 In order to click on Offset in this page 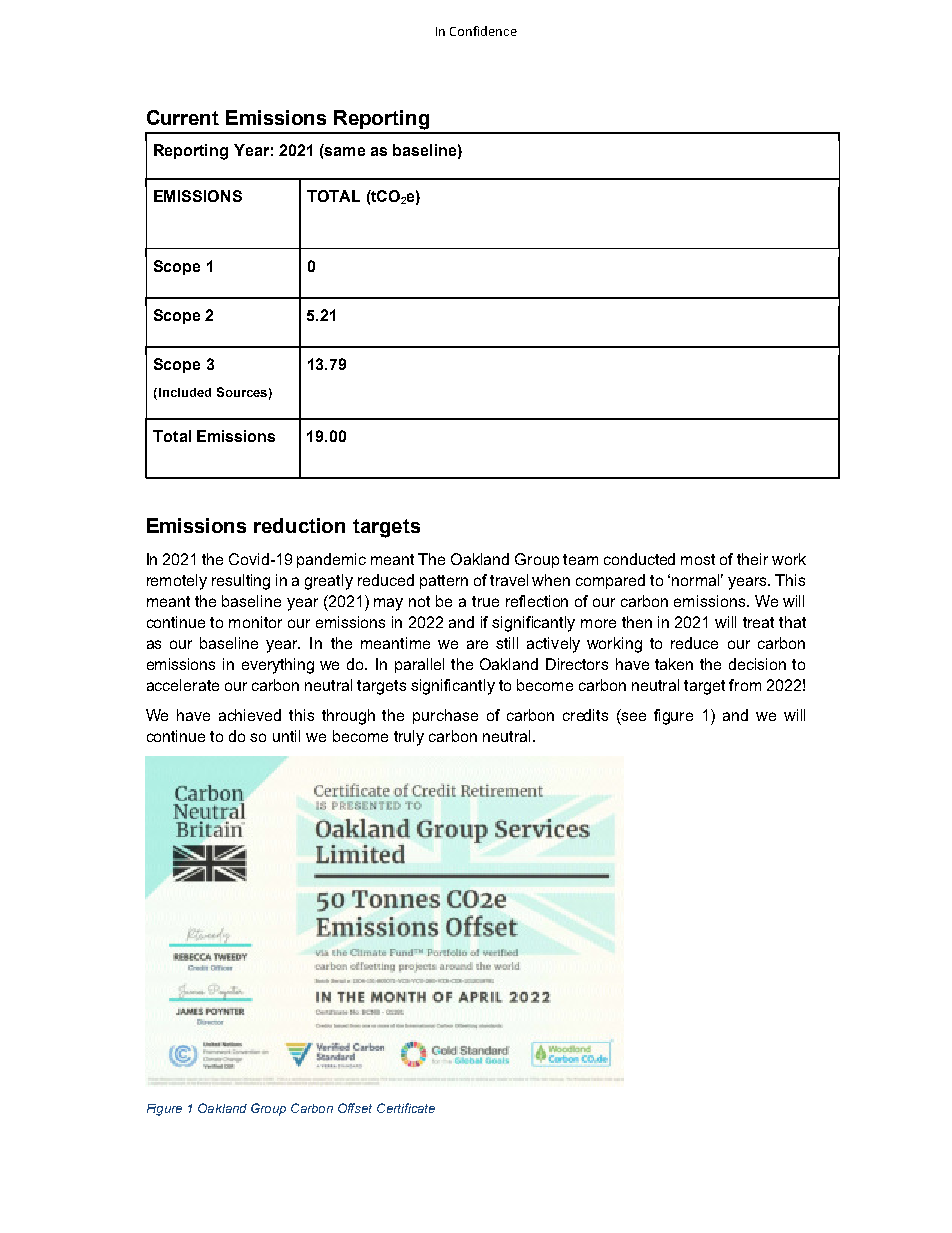, I will do `click(355, 1108)`.
